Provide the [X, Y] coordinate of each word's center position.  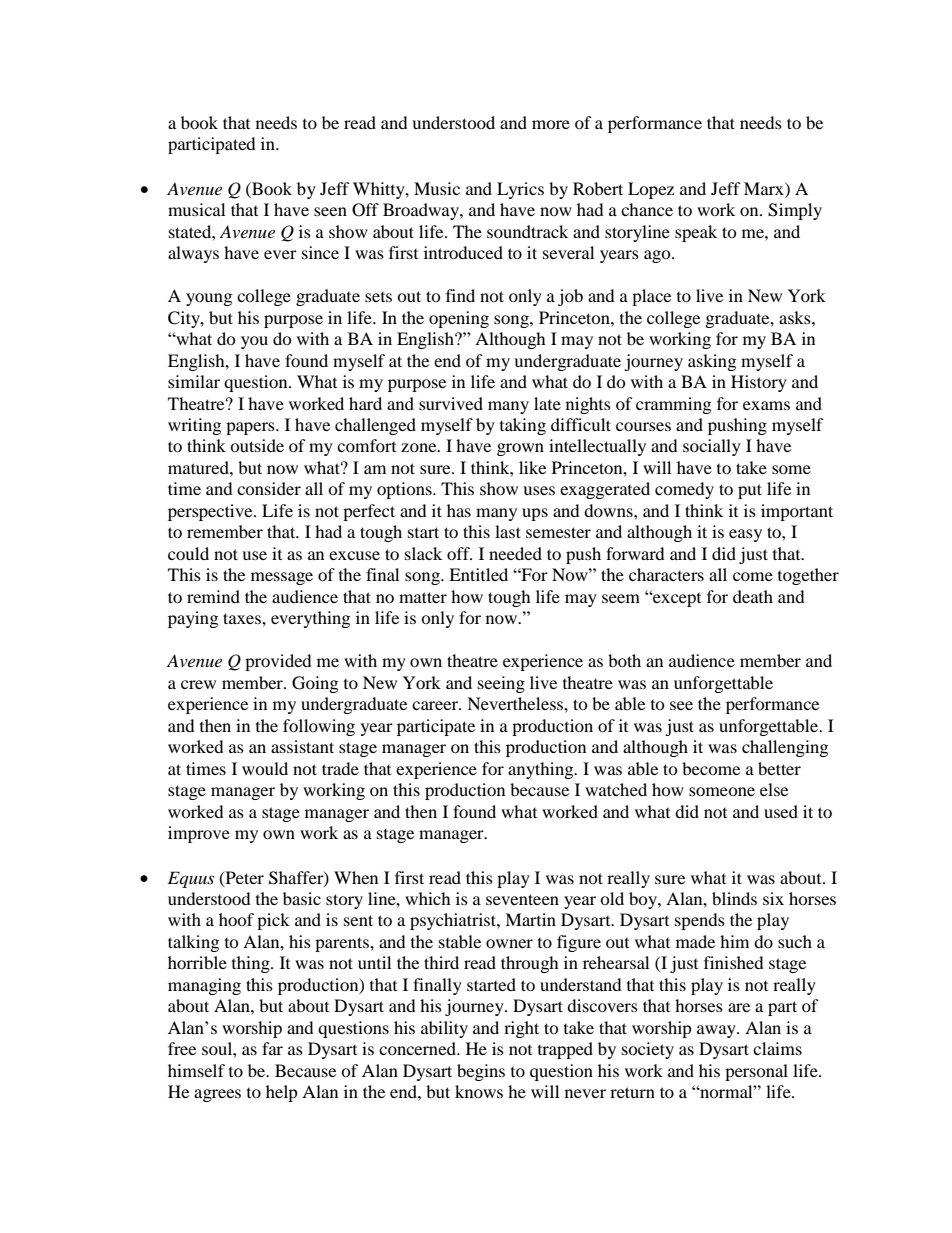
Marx [765, 188]
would [265, 768]
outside [257, 445]
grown [520, 449]
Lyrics [520, 190]
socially [712, 447]
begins [481, 1072]
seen [330, 211]
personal [756, 1072]
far [272, 1048]
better [779, 768]
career [436, 705]
